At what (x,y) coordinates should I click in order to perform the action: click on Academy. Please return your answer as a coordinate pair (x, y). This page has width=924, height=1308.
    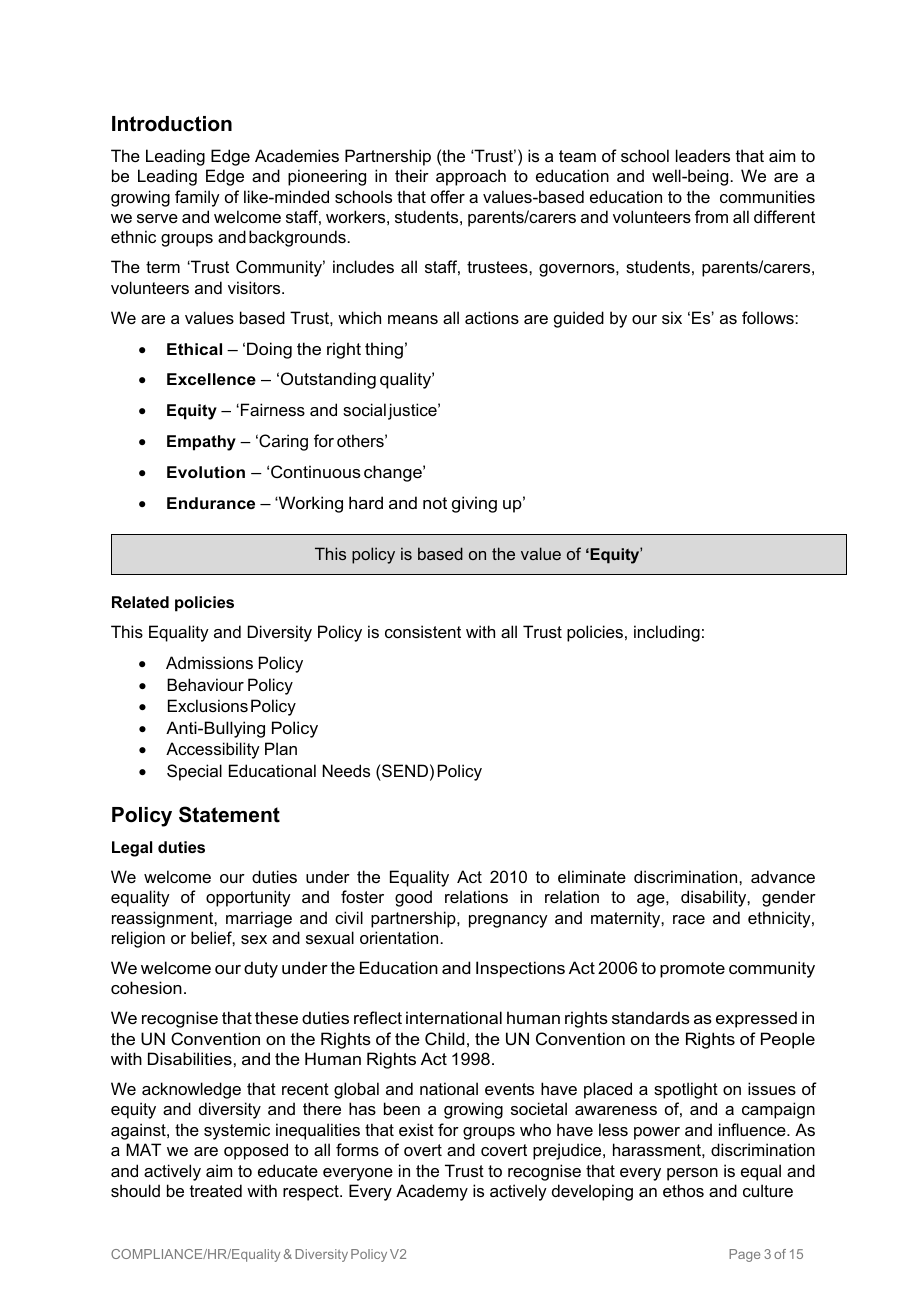
    Looking at the image, I should click on (432, 1192).
